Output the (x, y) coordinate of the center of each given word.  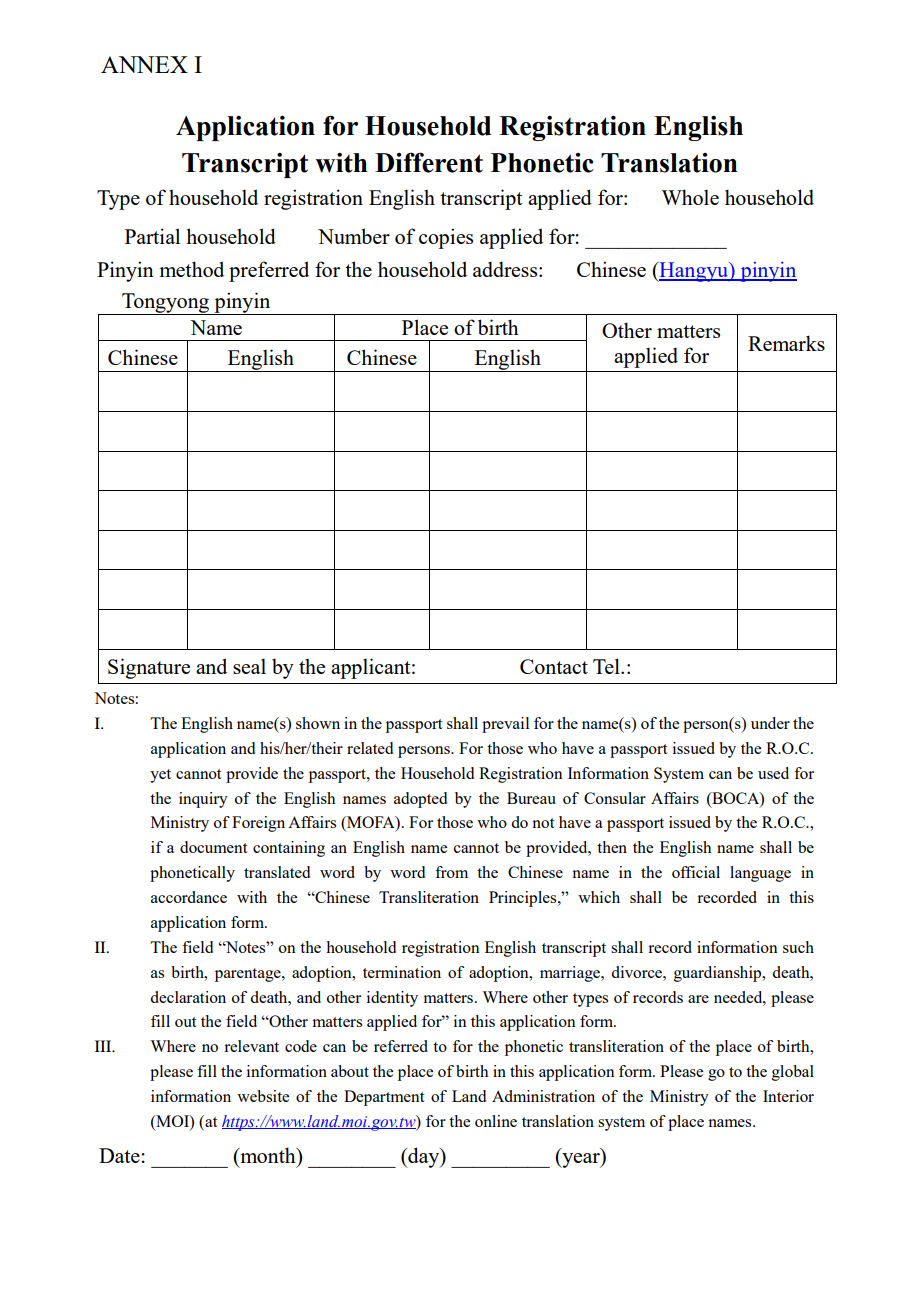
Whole (690, 197)
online (496, 1121)
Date (119, 1155)
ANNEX (144, 64)
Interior (788, 1096)
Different (429, 162)
